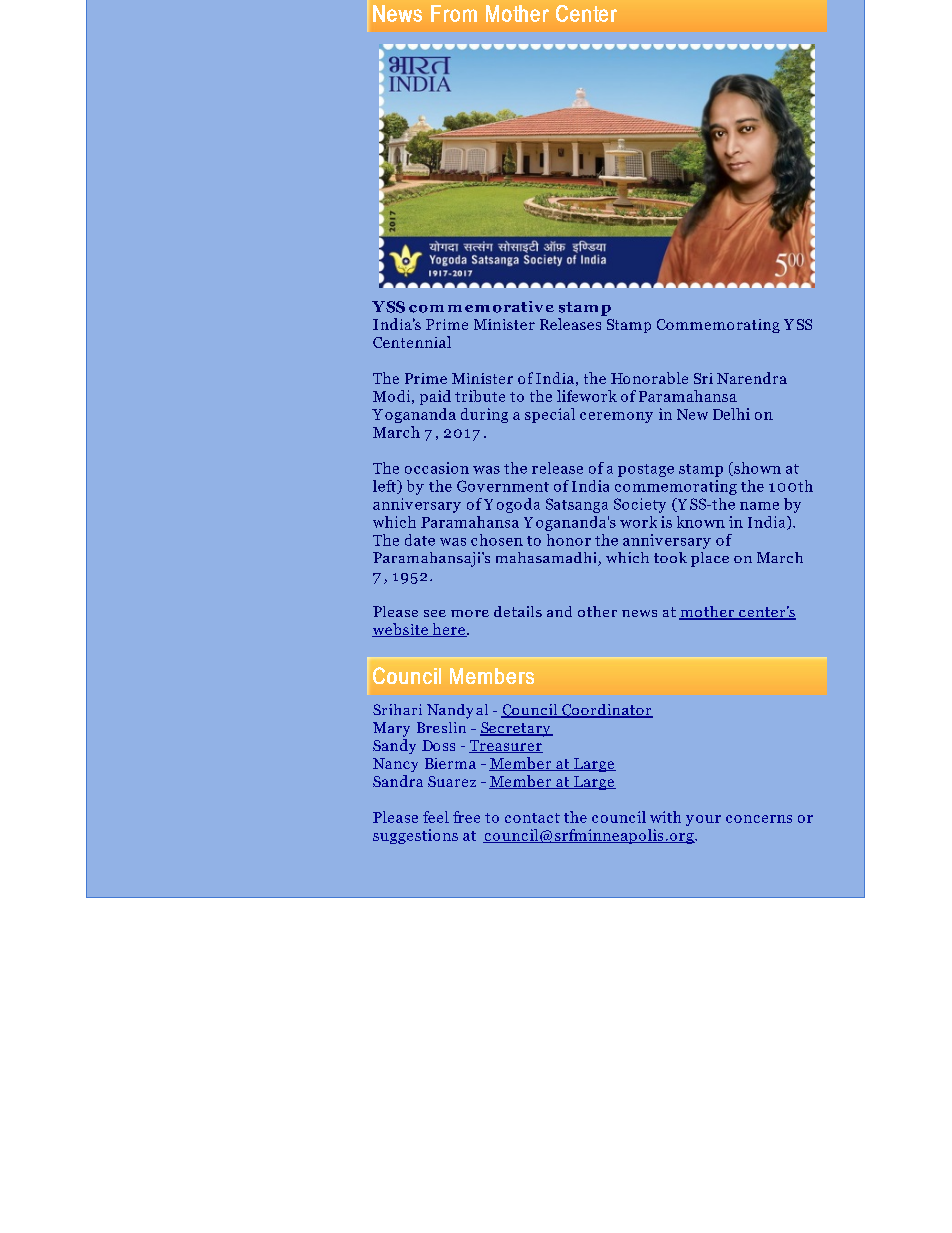 The height and width of the page is (1233, 952). What do you see at coordinates (518, 611) in the page?
I see `details` at bounding box center [518, 611].
